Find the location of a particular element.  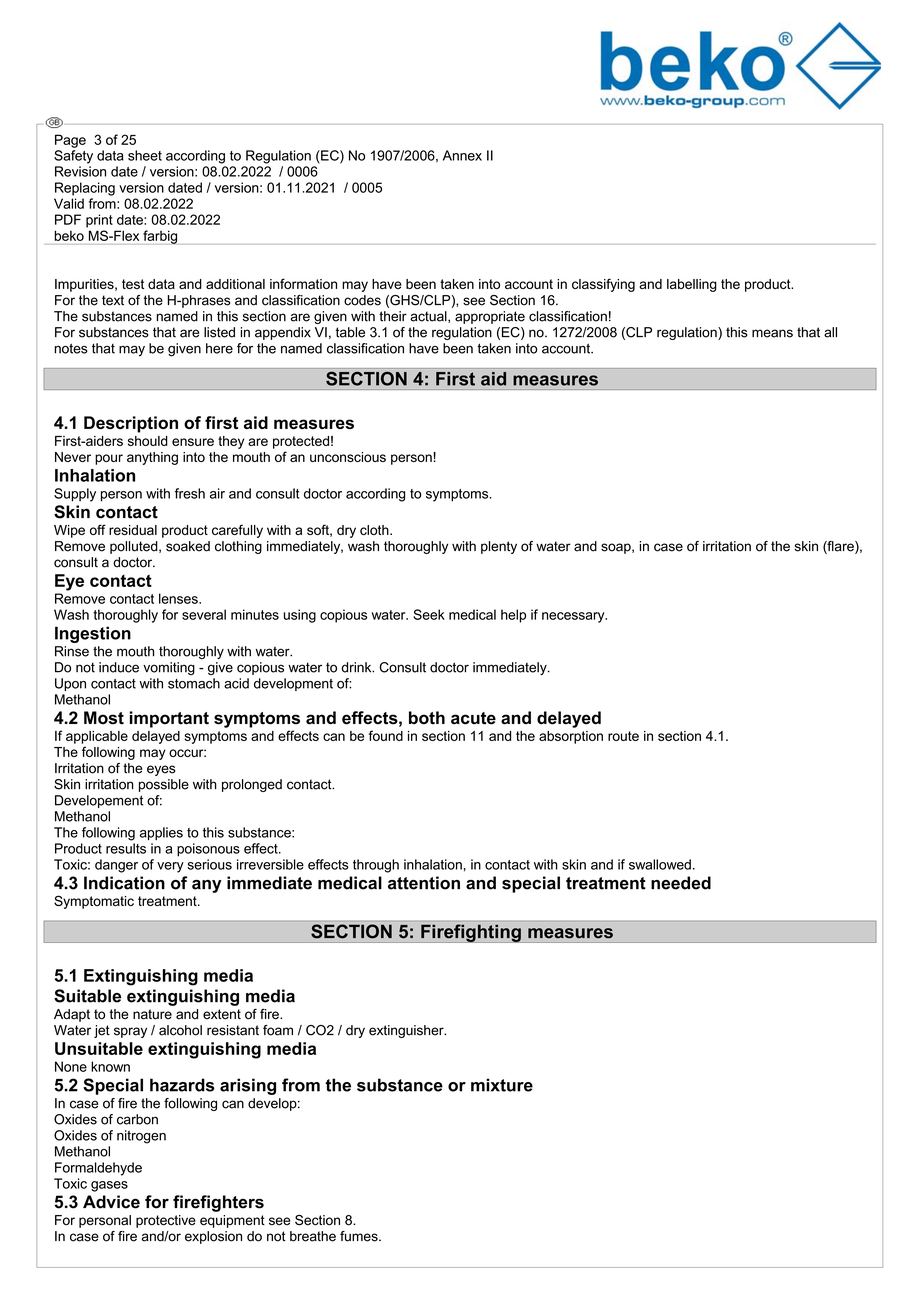

fumes is located at coordinates (360, 1236).
